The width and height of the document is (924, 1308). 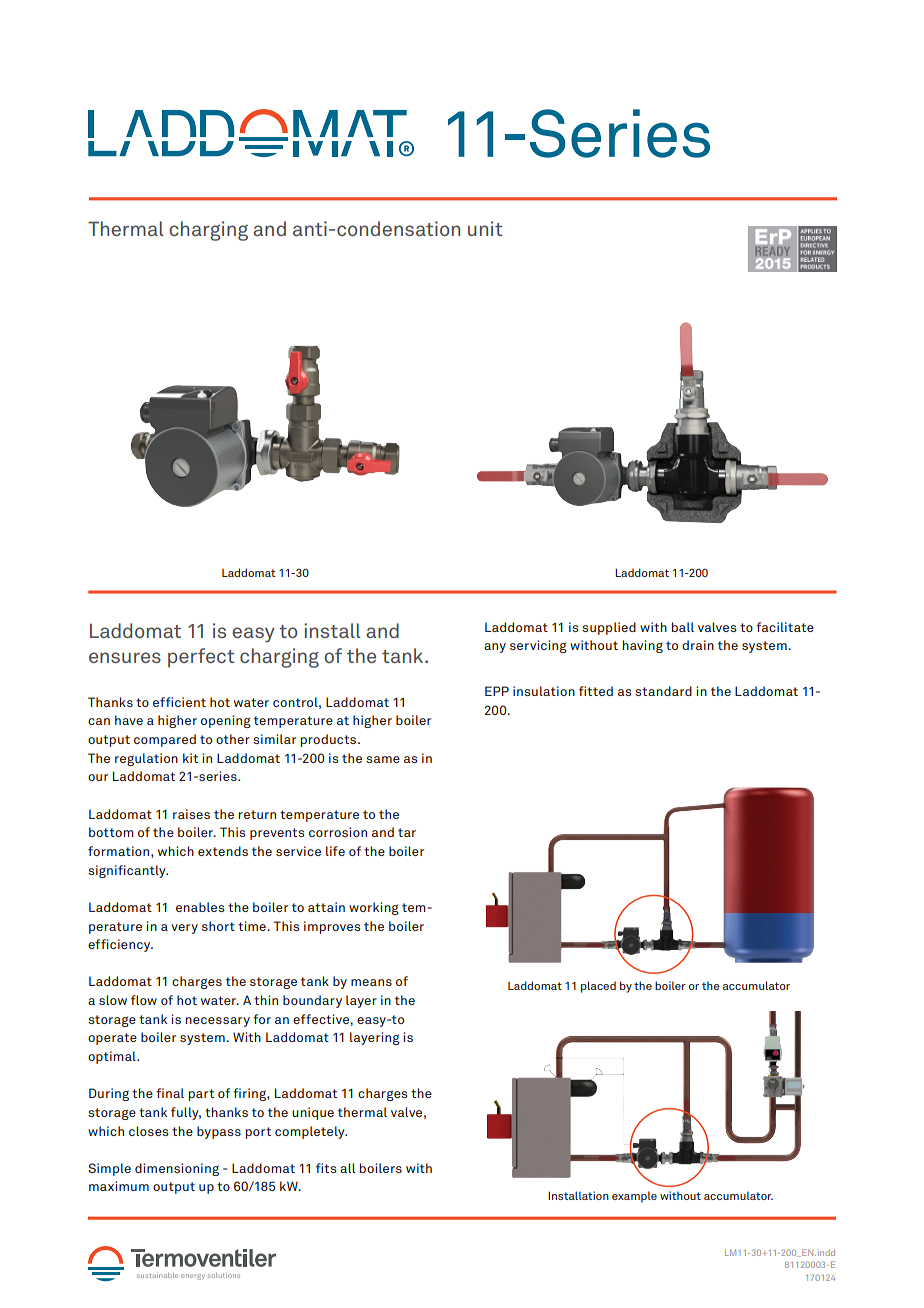 I want to click on unit, so click(x=485, y=228).
